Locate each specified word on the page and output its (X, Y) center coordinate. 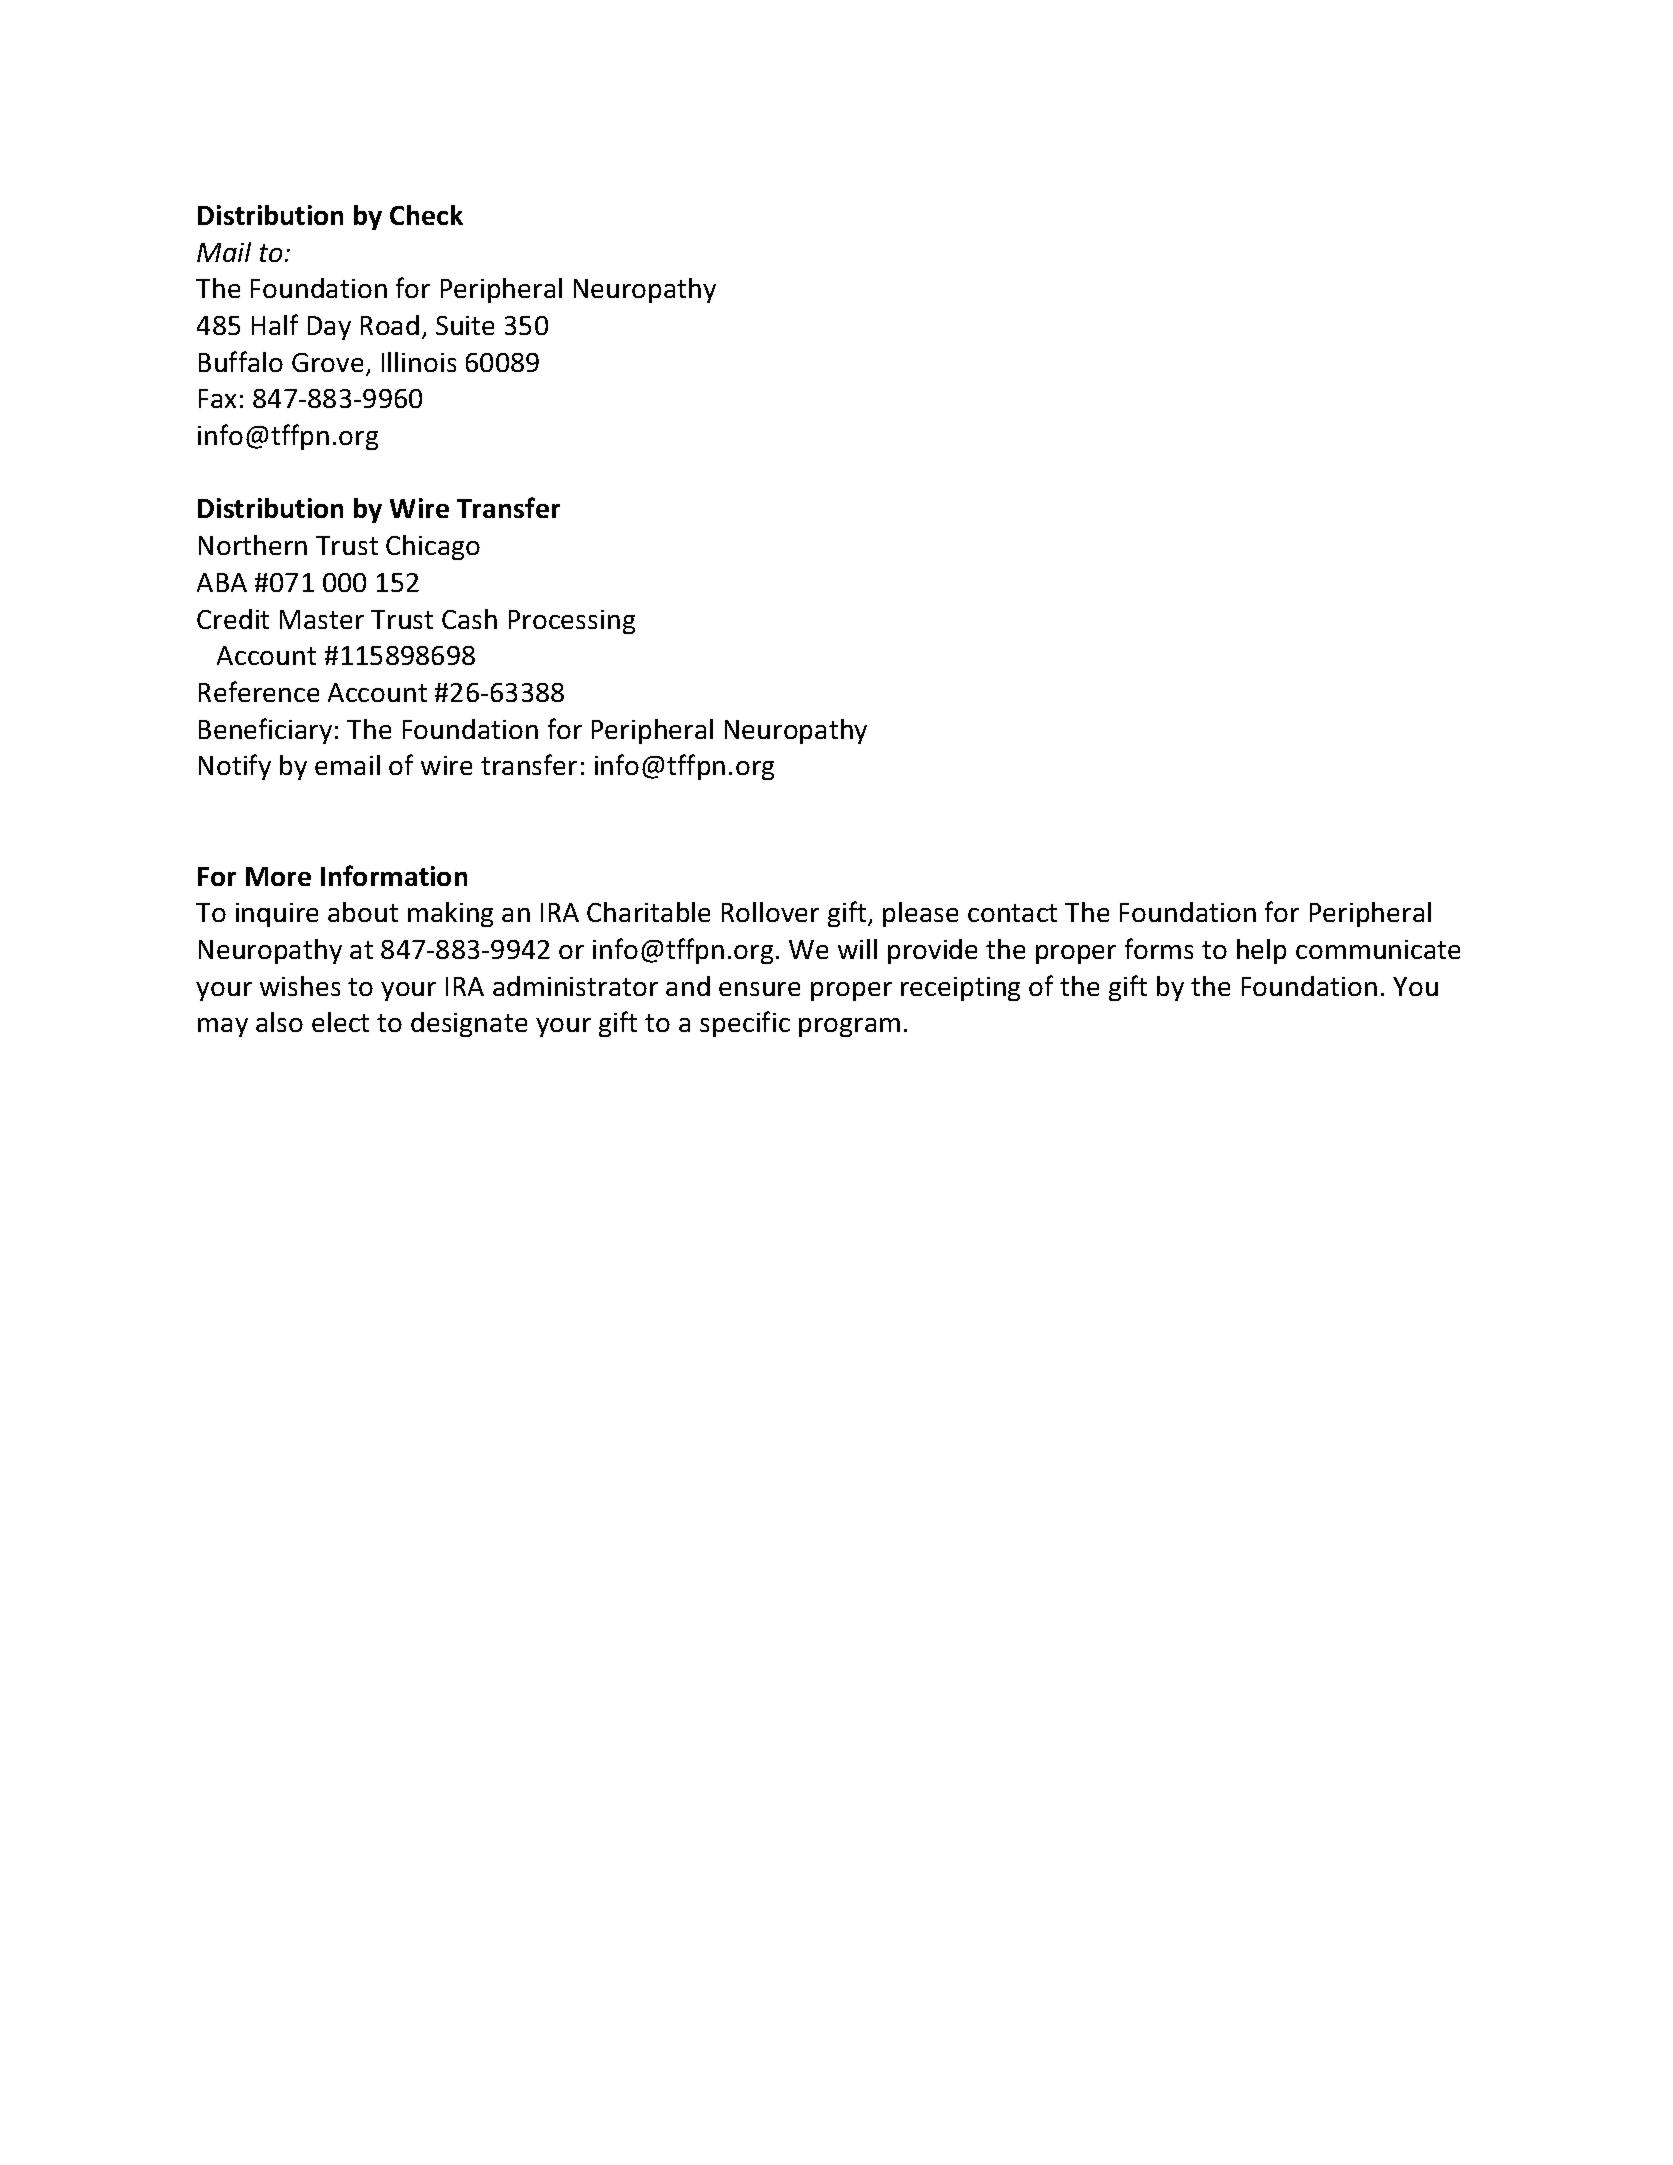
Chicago (433, 547)
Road (390, 325)
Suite (465, 325)
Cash (469, 619)
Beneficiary (265, 731)
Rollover (770, 912)
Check (426, 215)
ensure (759, 989)
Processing (572, 622)
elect (340, 1022)
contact (1012, 913)
